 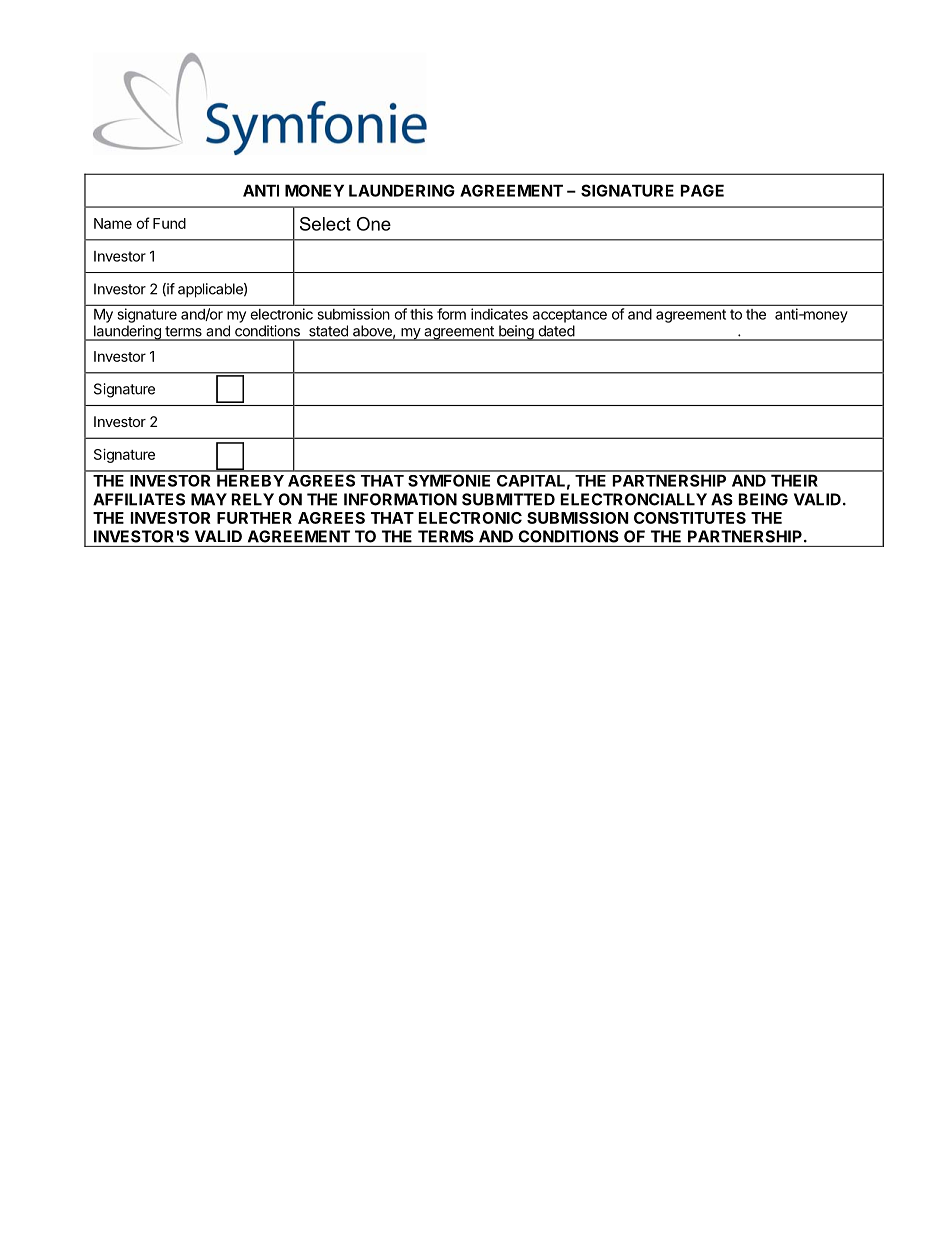 What do you see at coordinates (209, 499) in the screenshot?
I see `MAY` at bounding box center [209, 499].
